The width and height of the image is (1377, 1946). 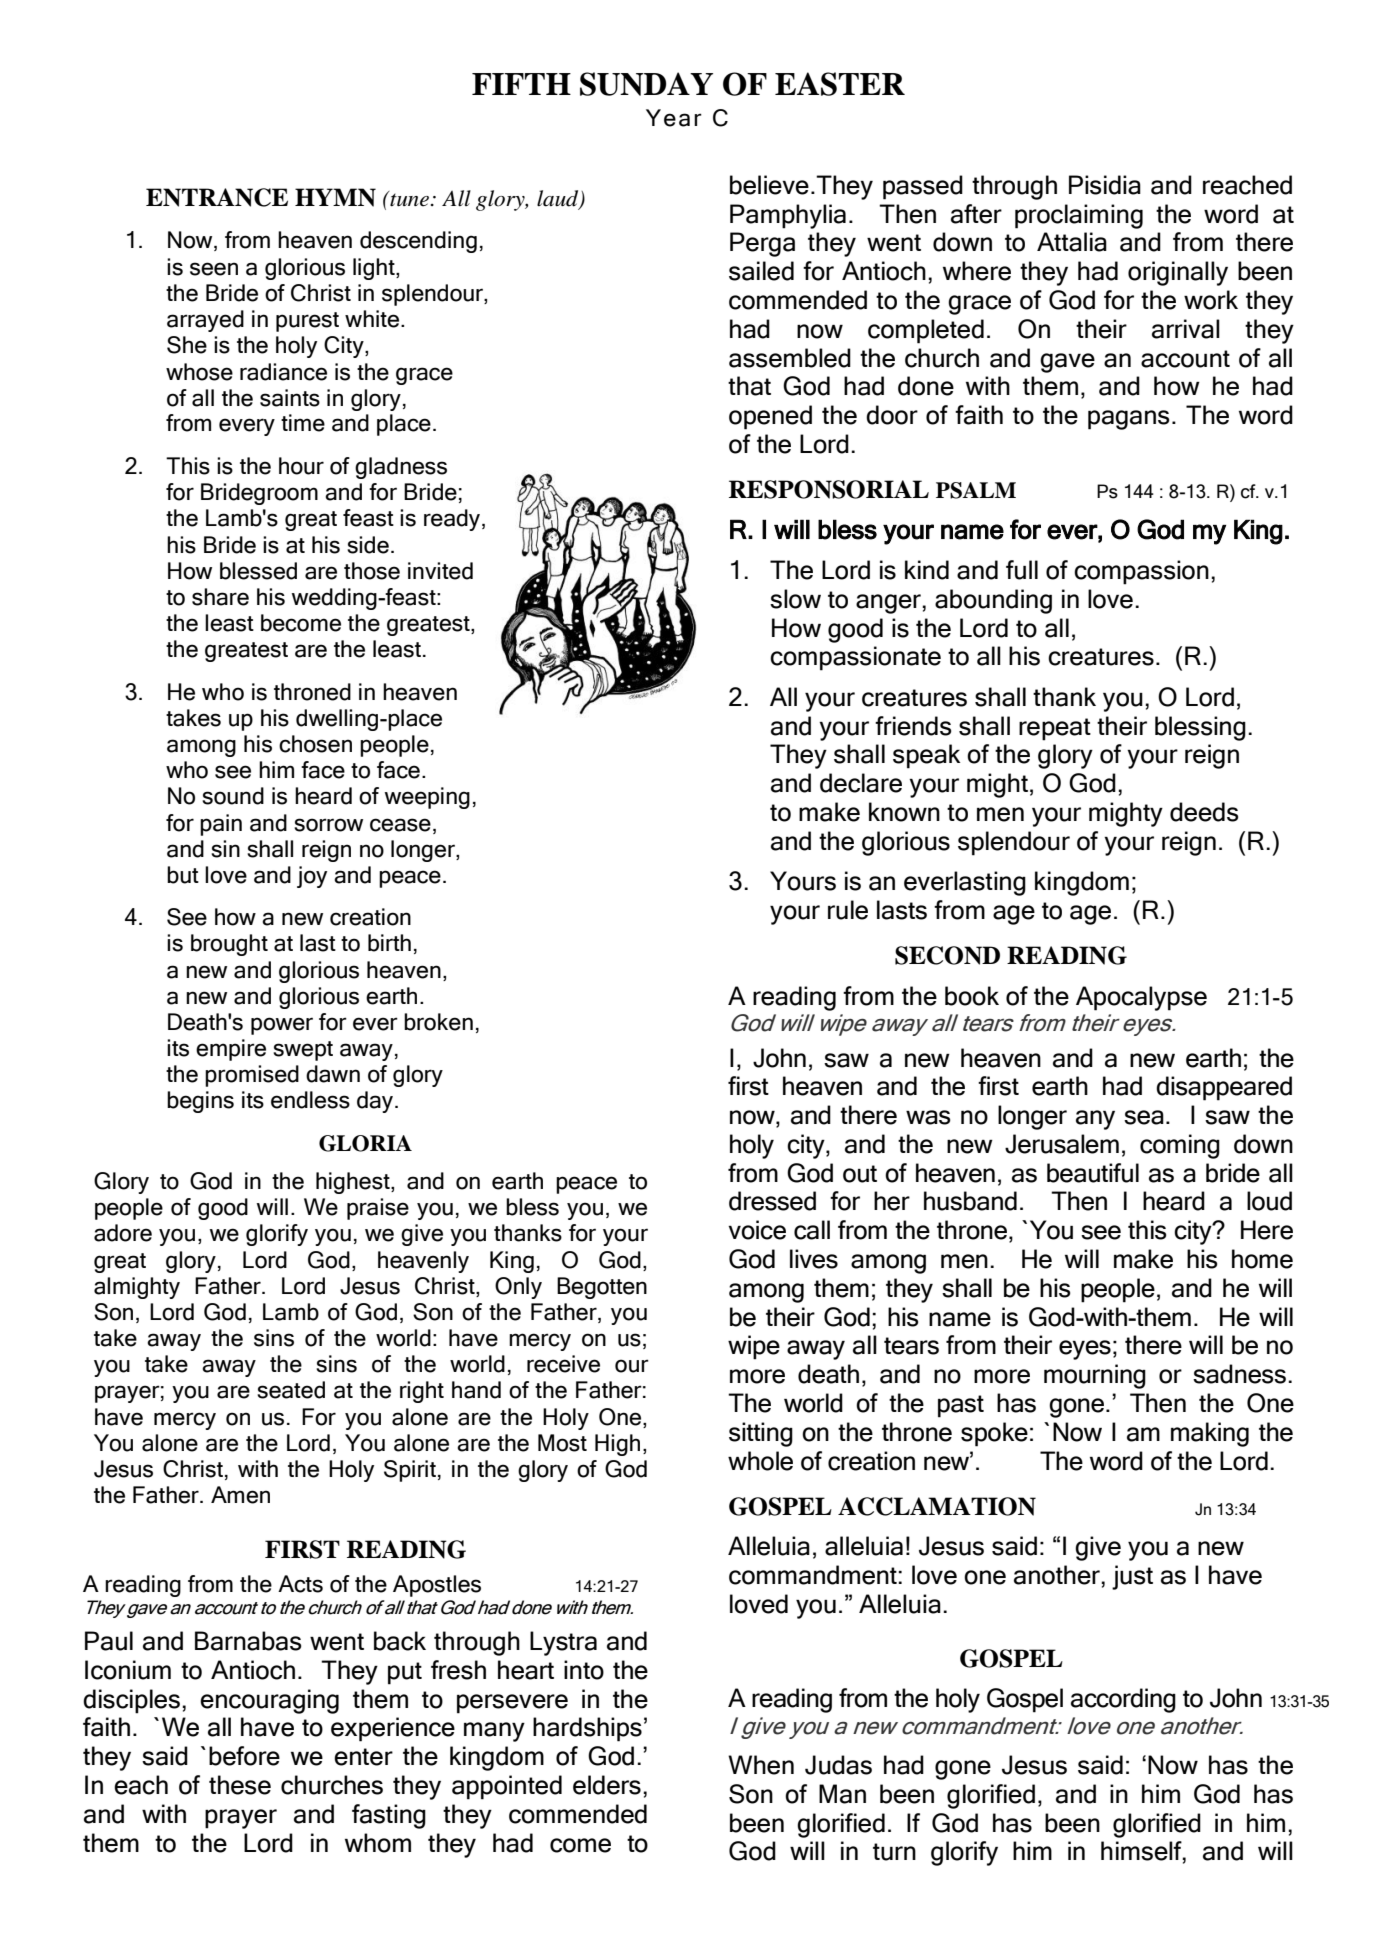 What do you see at coordinates (770, 417) in the image?
I see `opened` at bounding box center [770, 417].
